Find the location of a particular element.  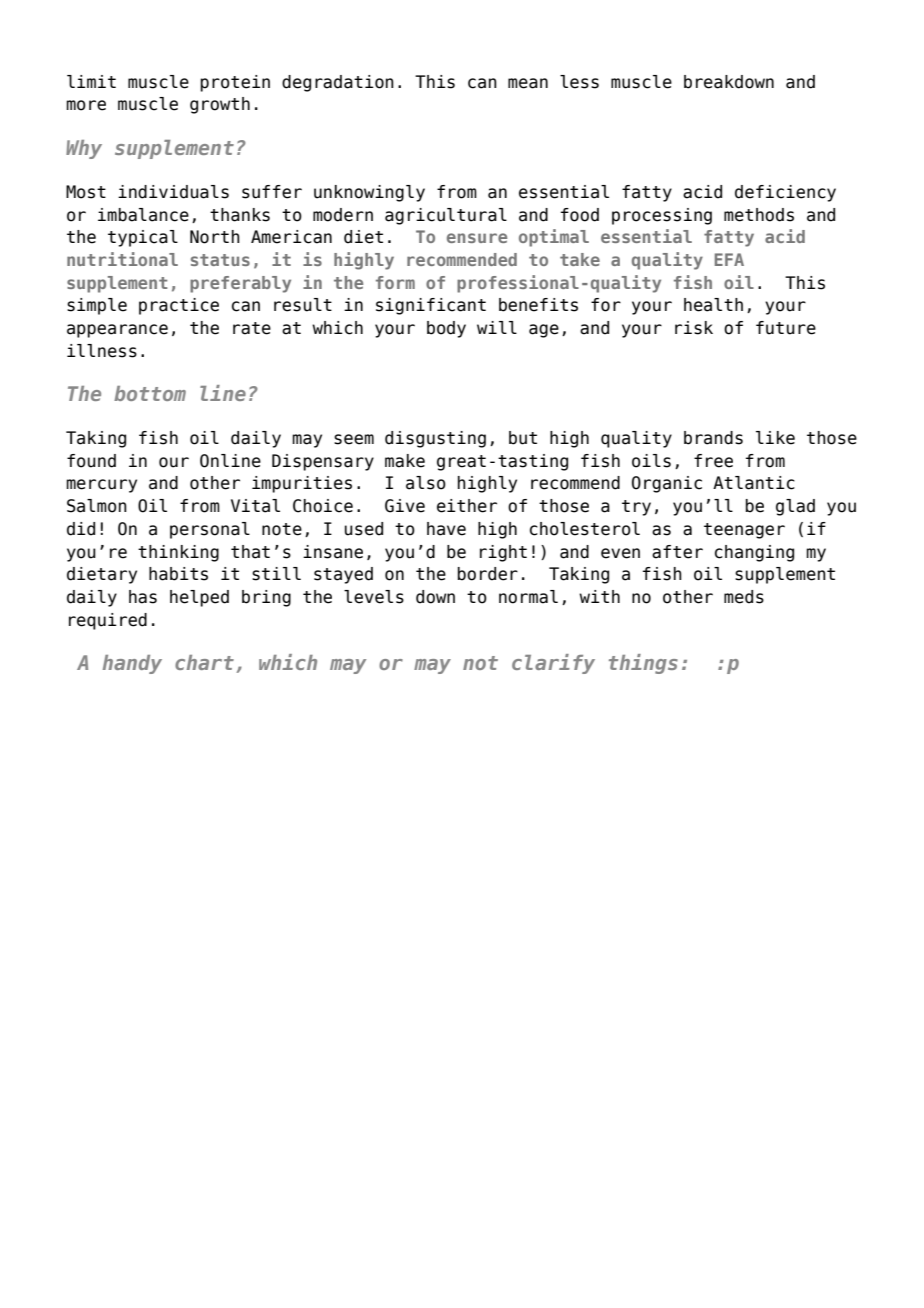

less is located at coordinates (579, 82).
